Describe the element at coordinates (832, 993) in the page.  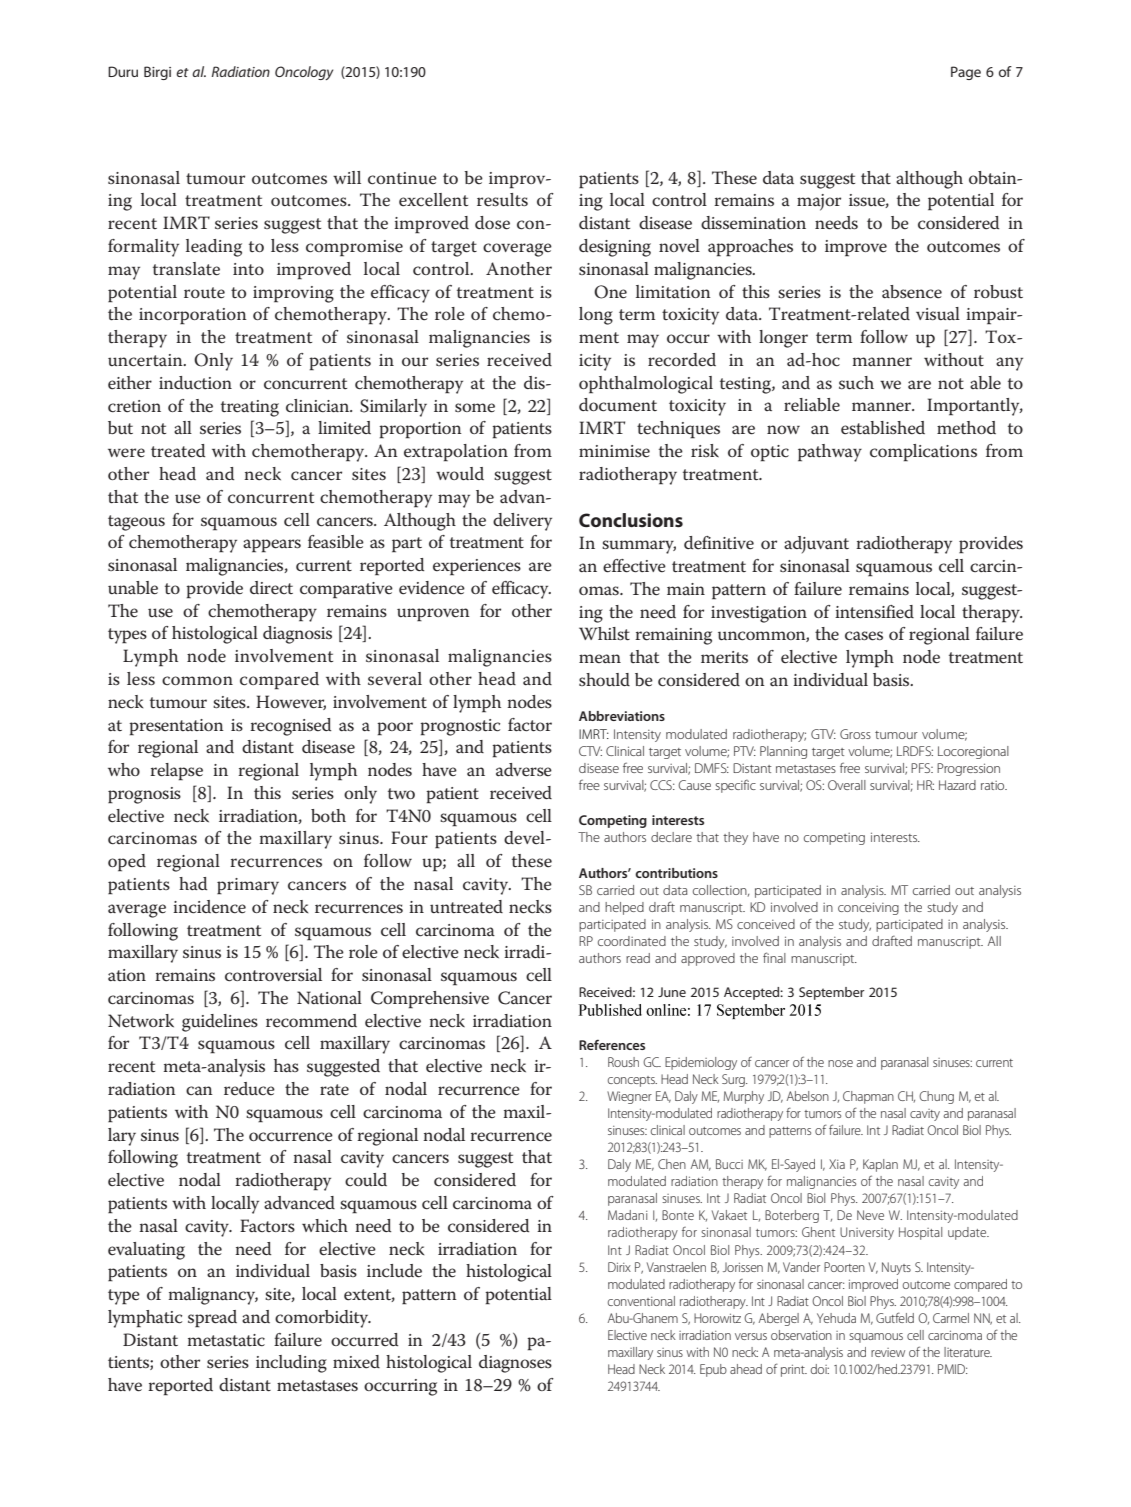
I see `September` at that location.
